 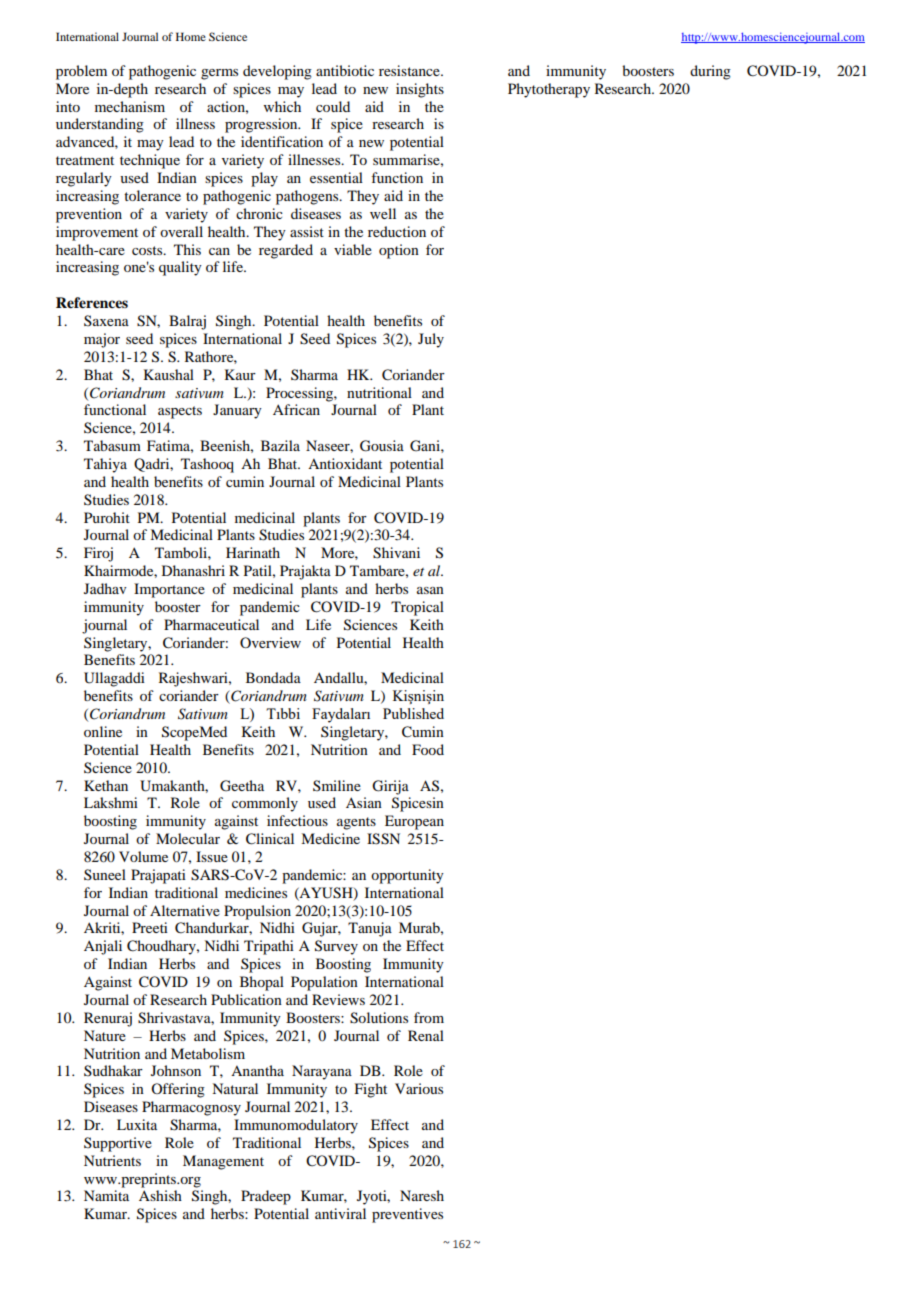 I want to click on insights, so click(x=420, y=90).
